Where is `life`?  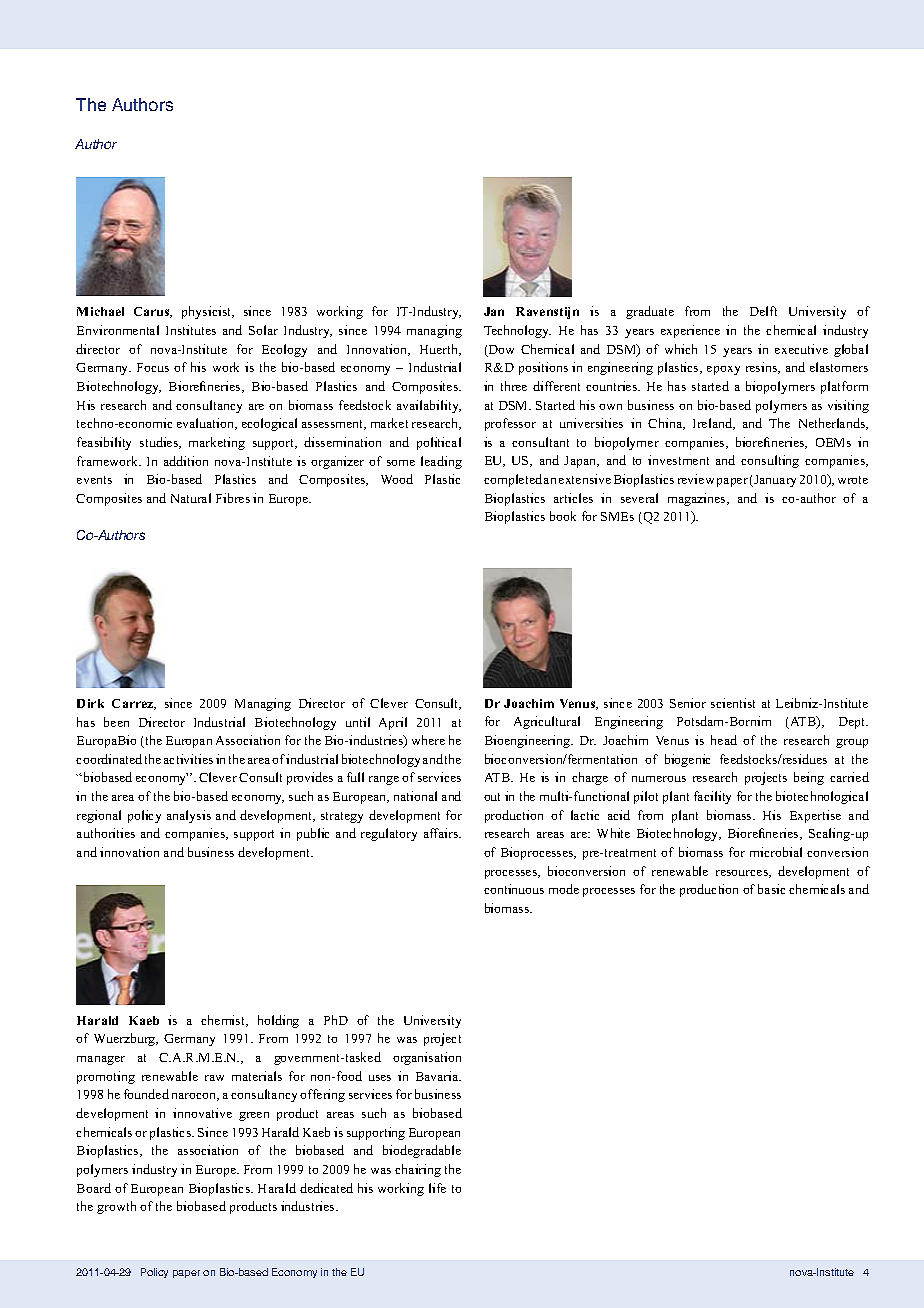
life is located at coordinates (437, 1188).
